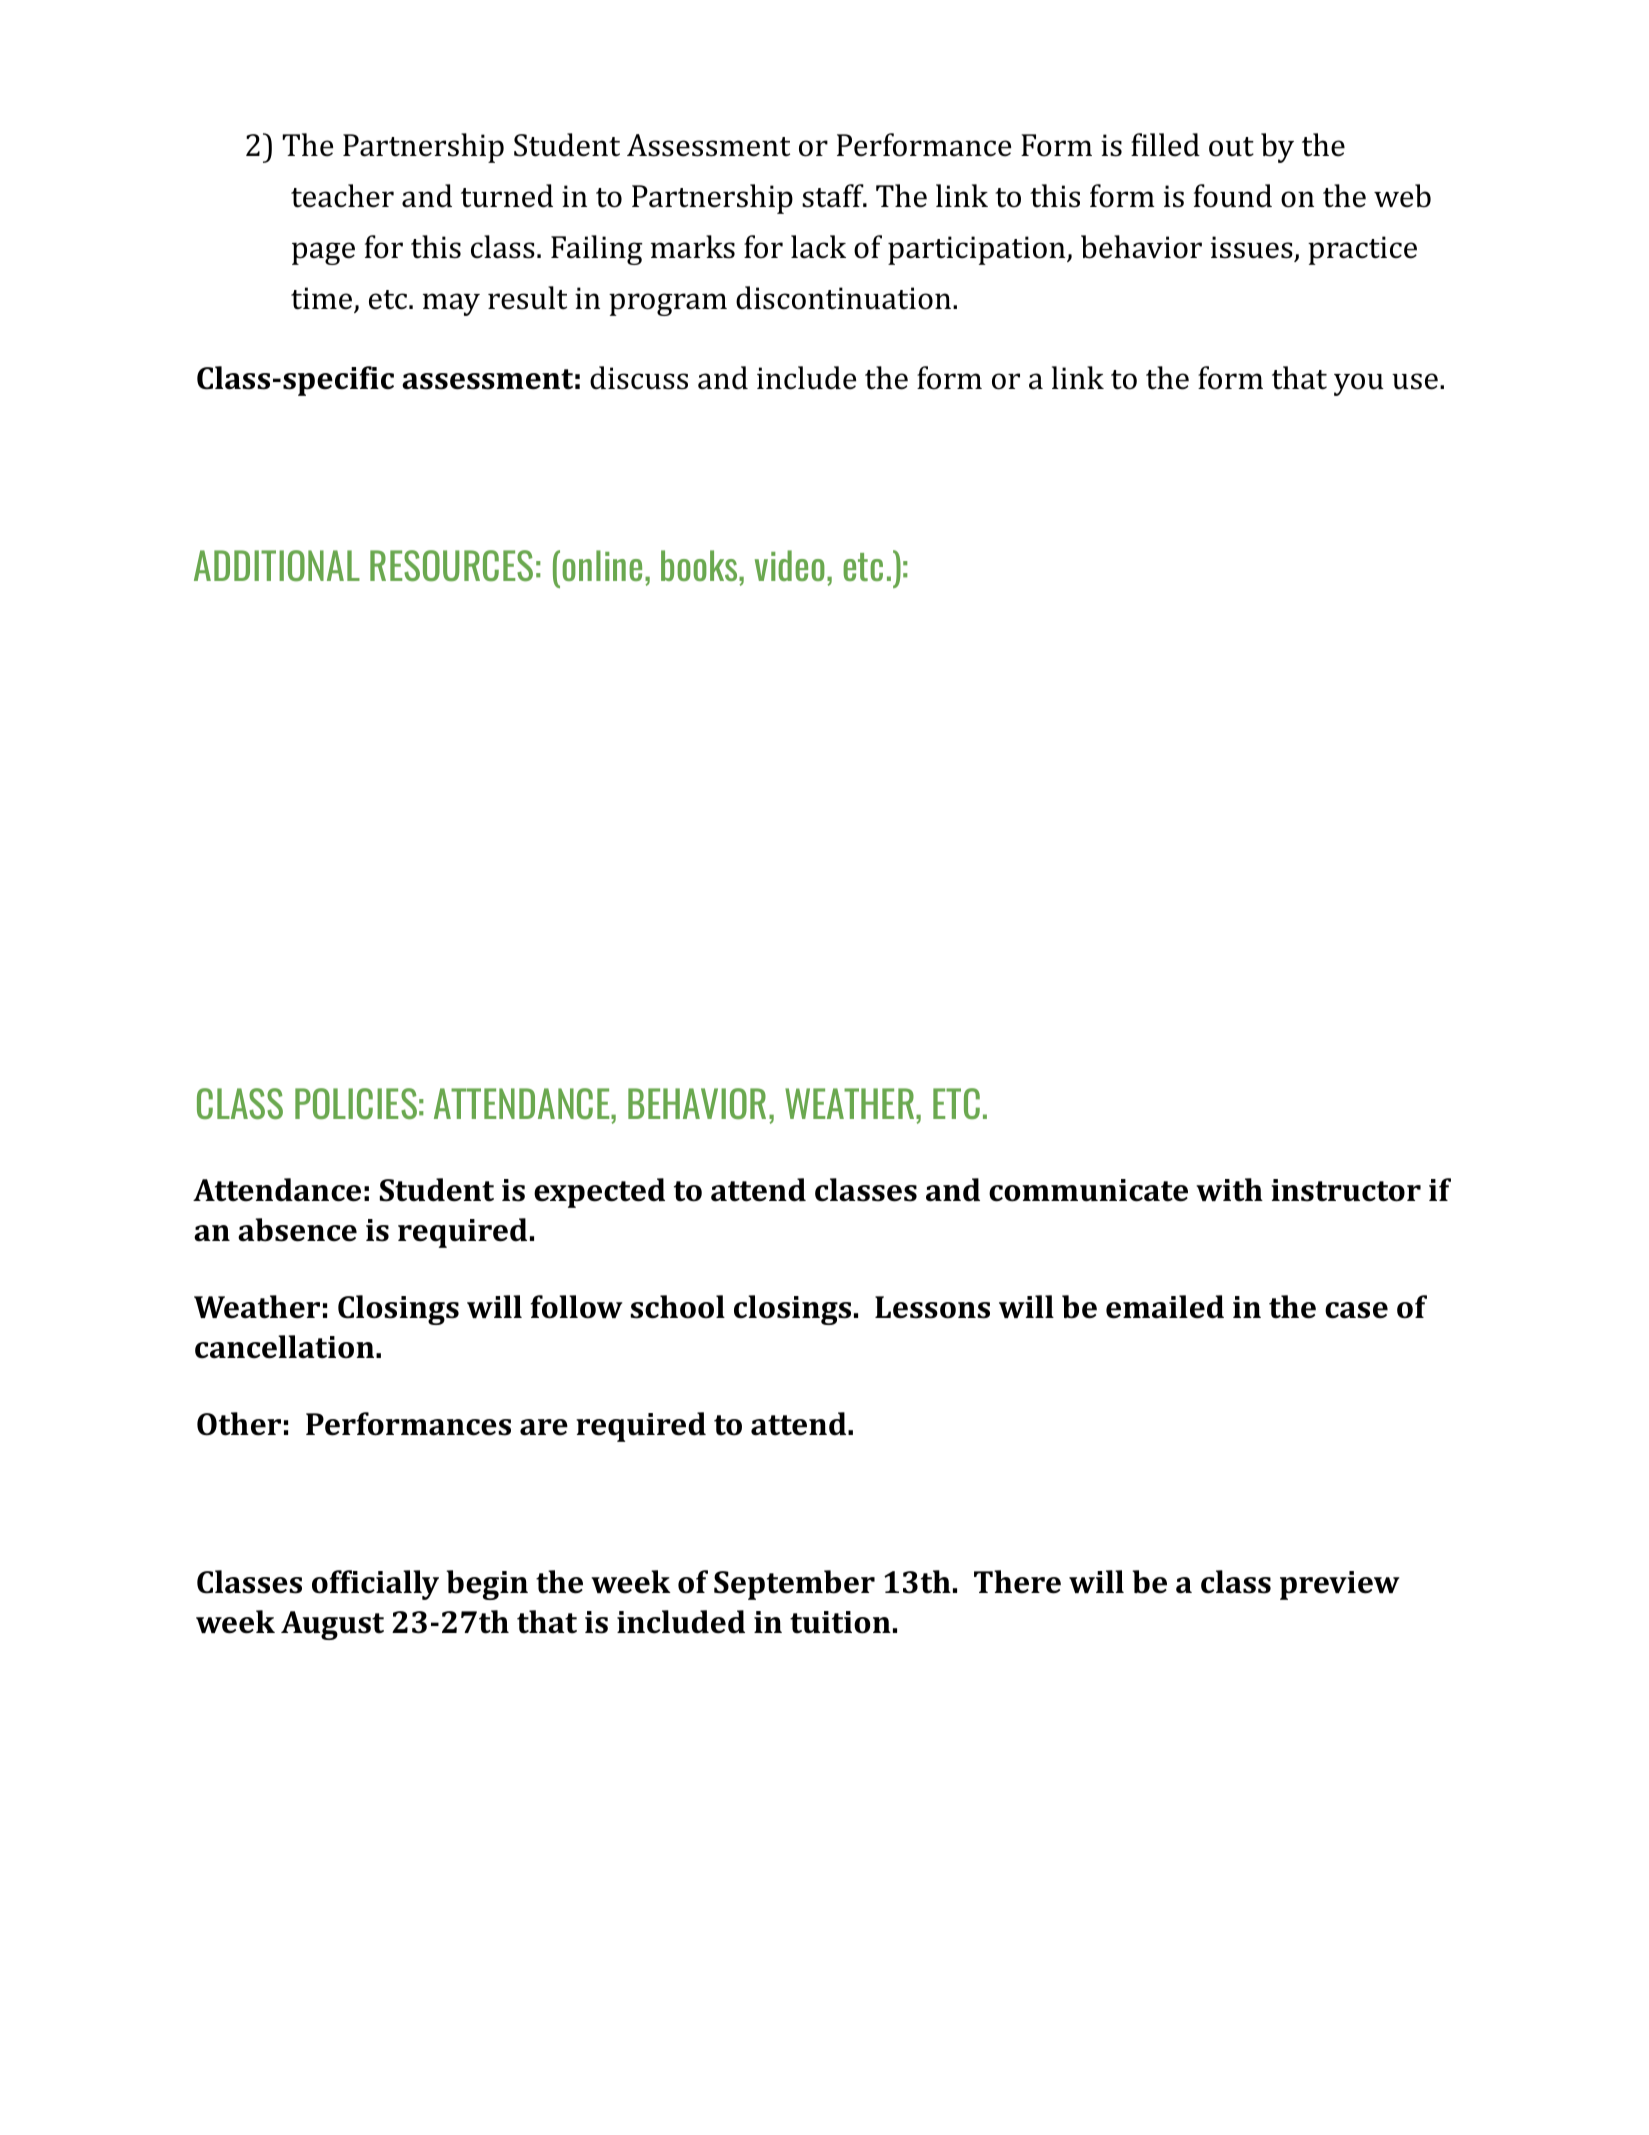 The image size is (1649, 2135). I want to click on preview, so click(1340, 1585).
